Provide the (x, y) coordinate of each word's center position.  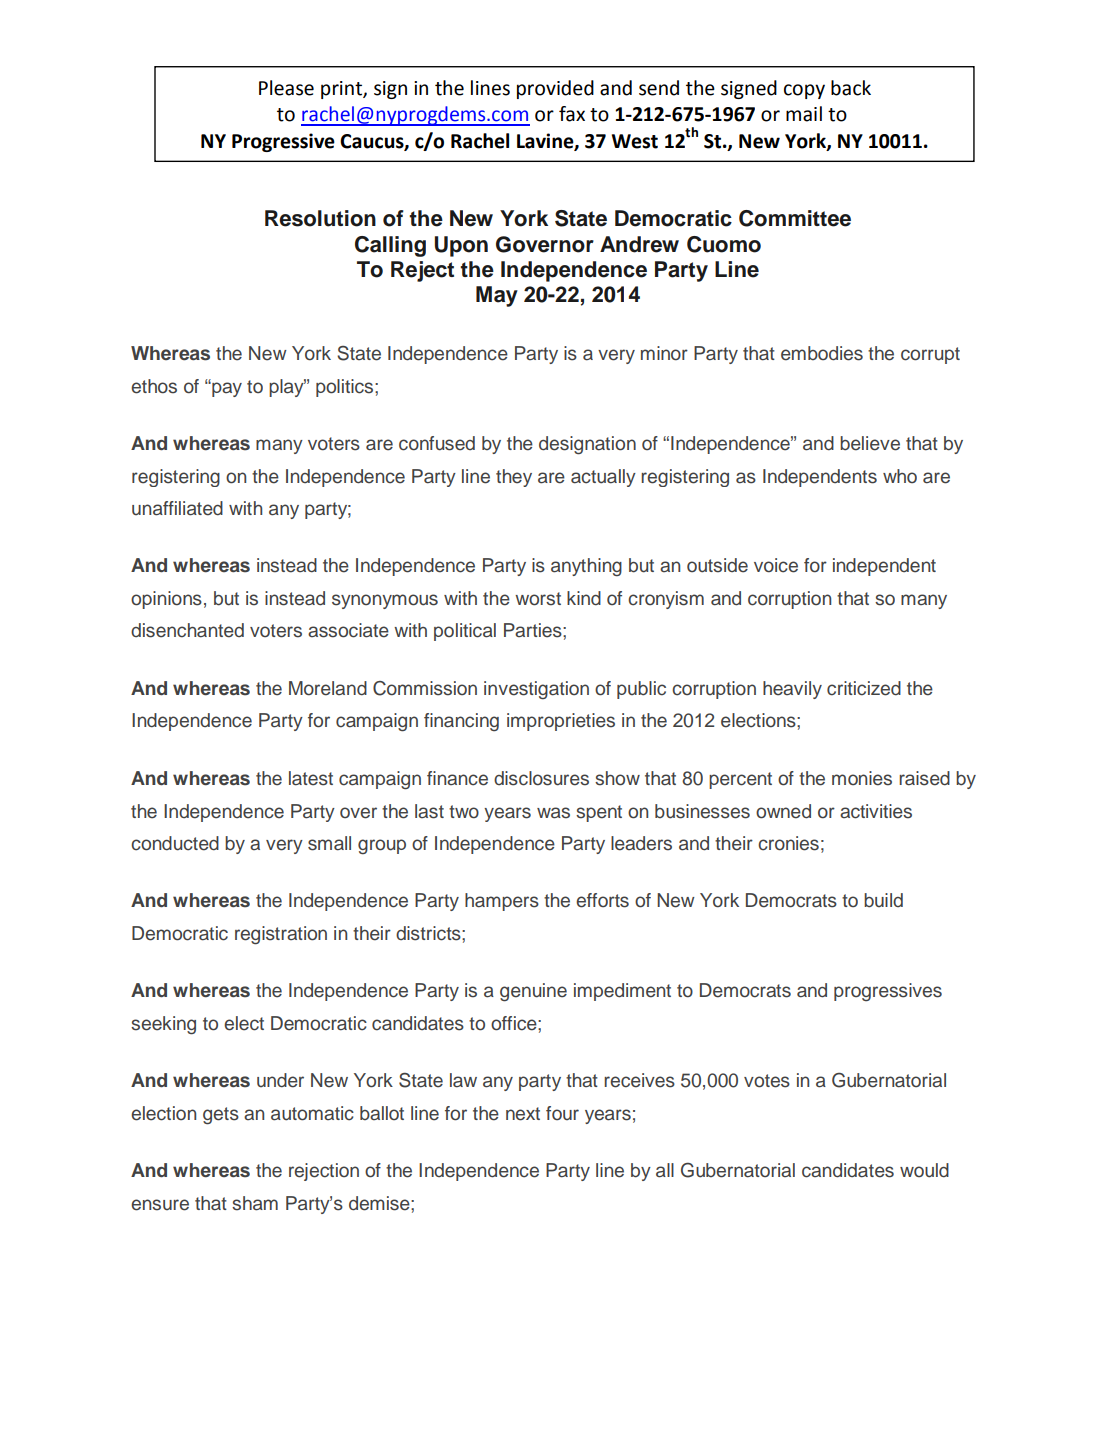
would (924, 1170)
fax (572, 114)
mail (804, 114)
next (523, 1114)
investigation (536, 690)
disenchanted (187, 630)
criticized (864, 688)
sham (255, 1203)
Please (286, 88)
